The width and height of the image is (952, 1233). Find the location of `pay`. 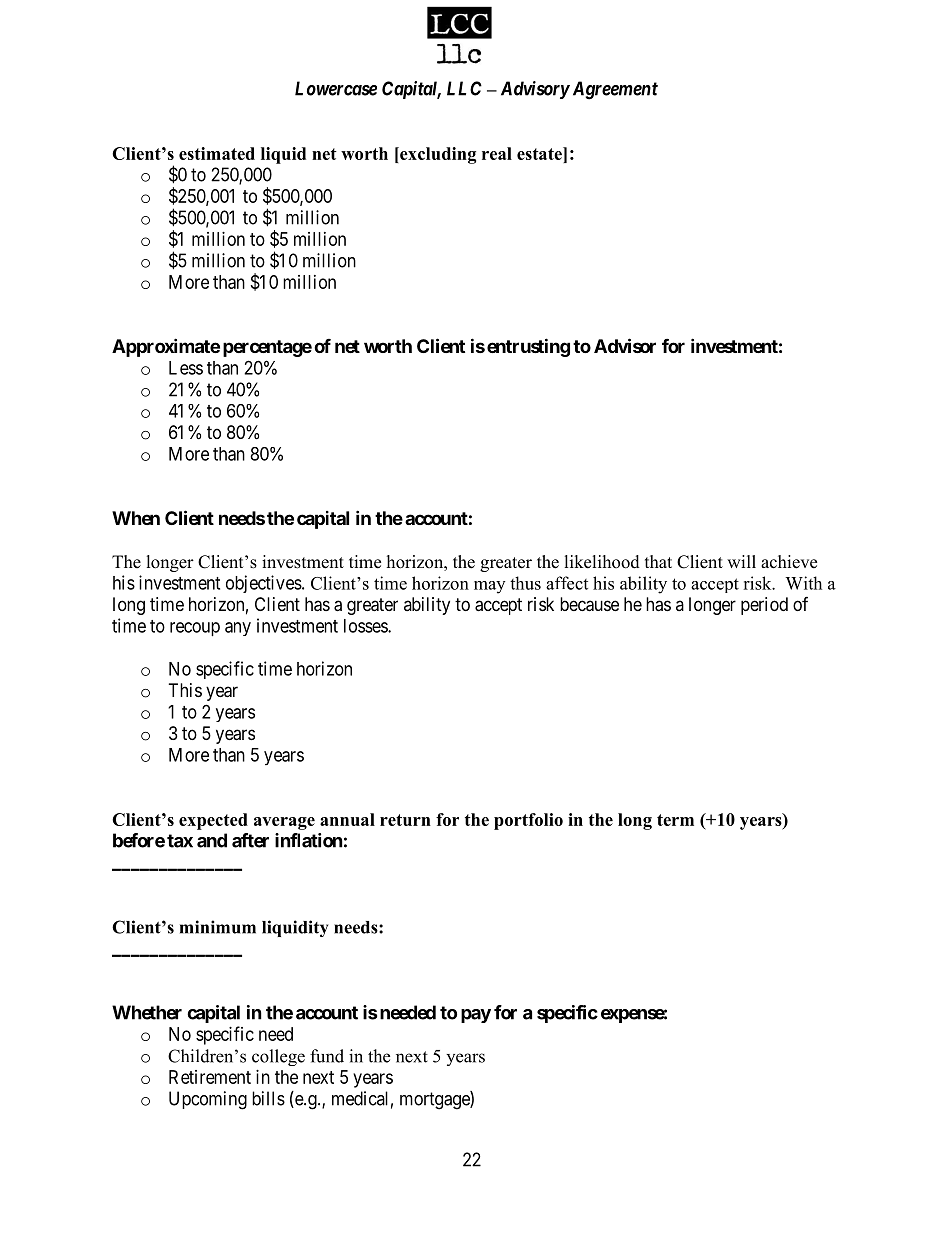

pay is located at coordinates (476, 1016).
